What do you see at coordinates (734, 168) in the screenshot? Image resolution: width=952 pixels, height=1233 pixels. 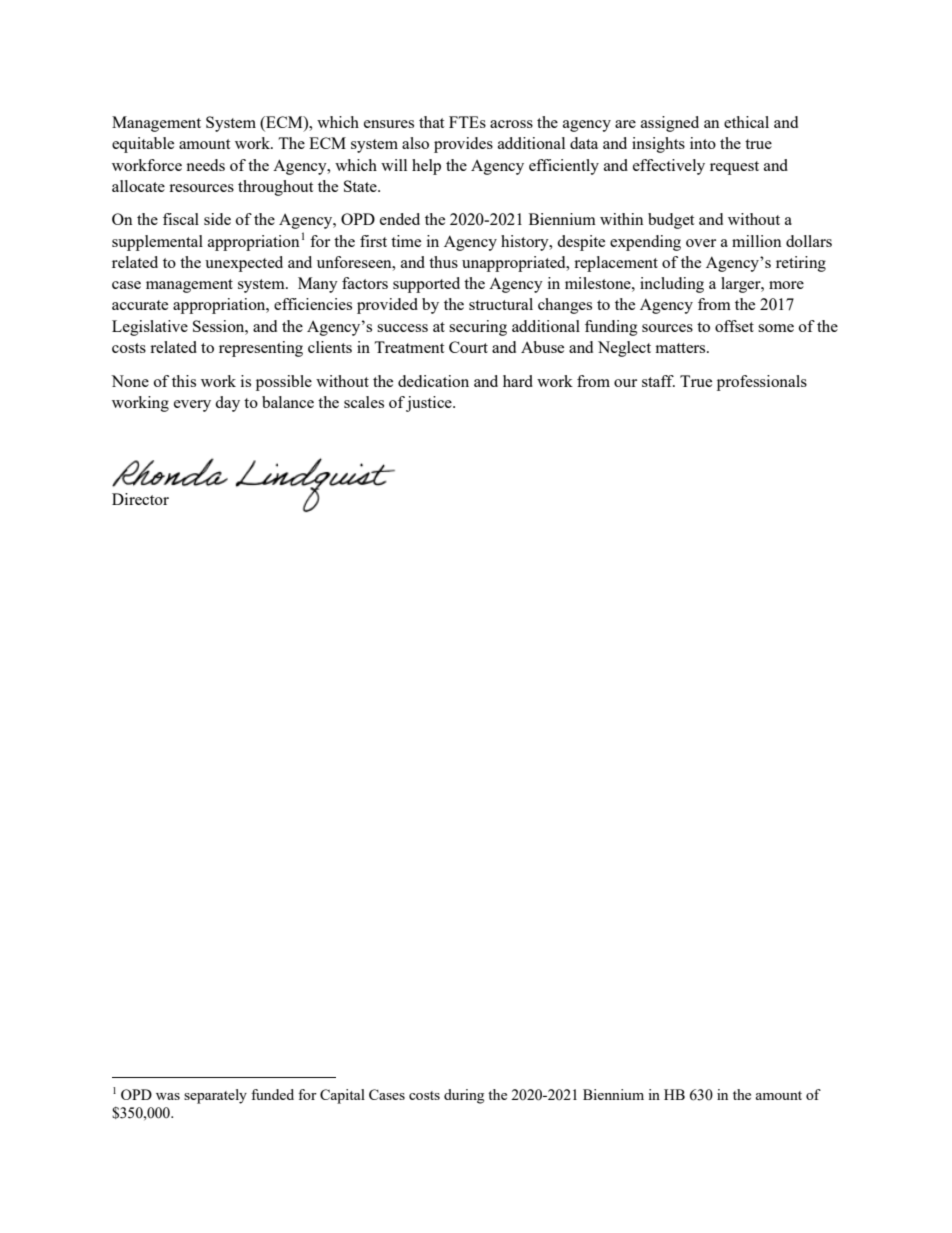 I see `request` at bounding box center [734, 168].
